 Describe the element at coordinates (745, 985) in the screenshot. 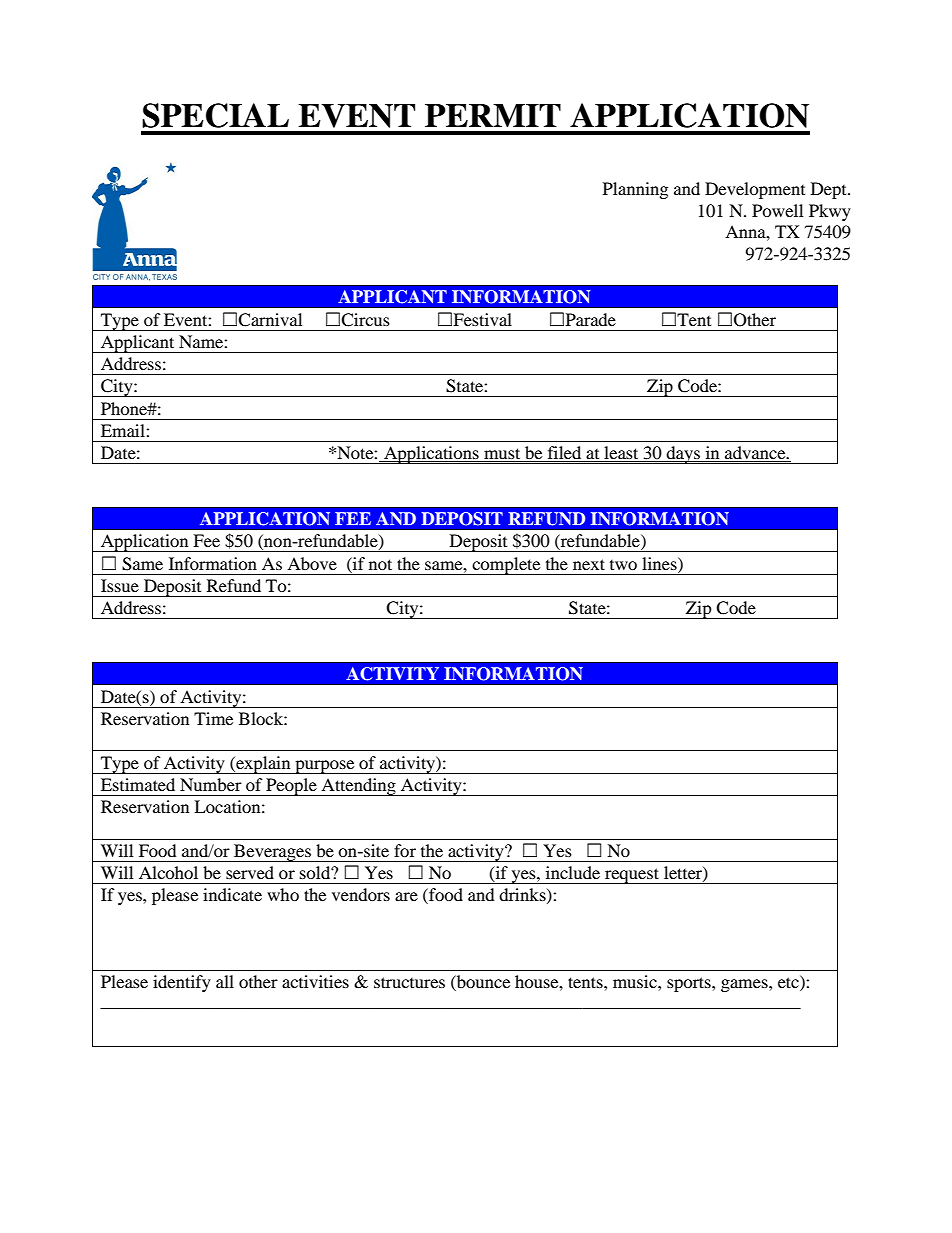

I see `games` at that location.
